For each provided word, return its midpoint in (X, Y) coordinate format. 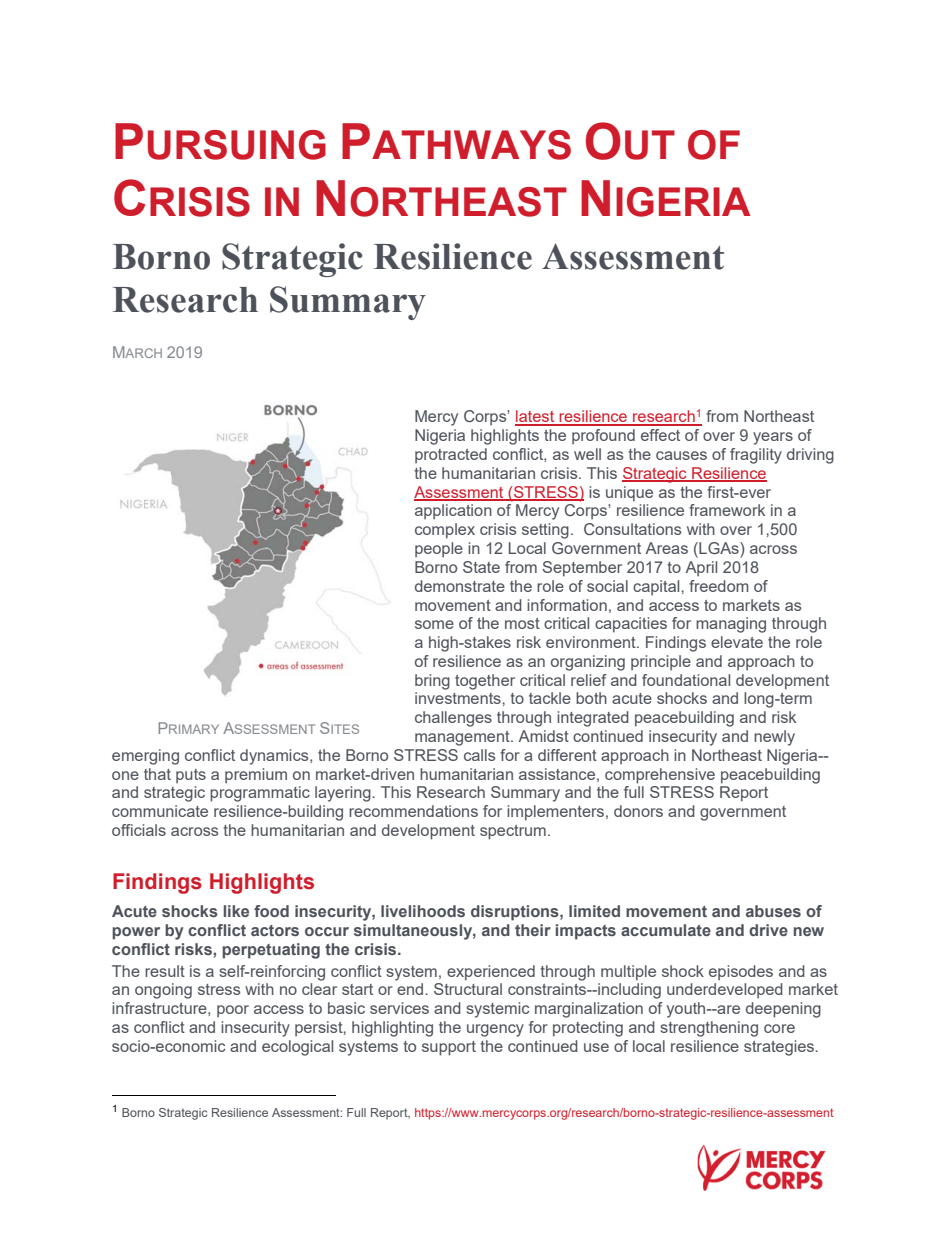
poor (233, 1011)
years (773, 438)
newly (774, 738)
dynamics (275, 757)
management (463, 738)
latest (536, 417)
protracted (451, 455)
